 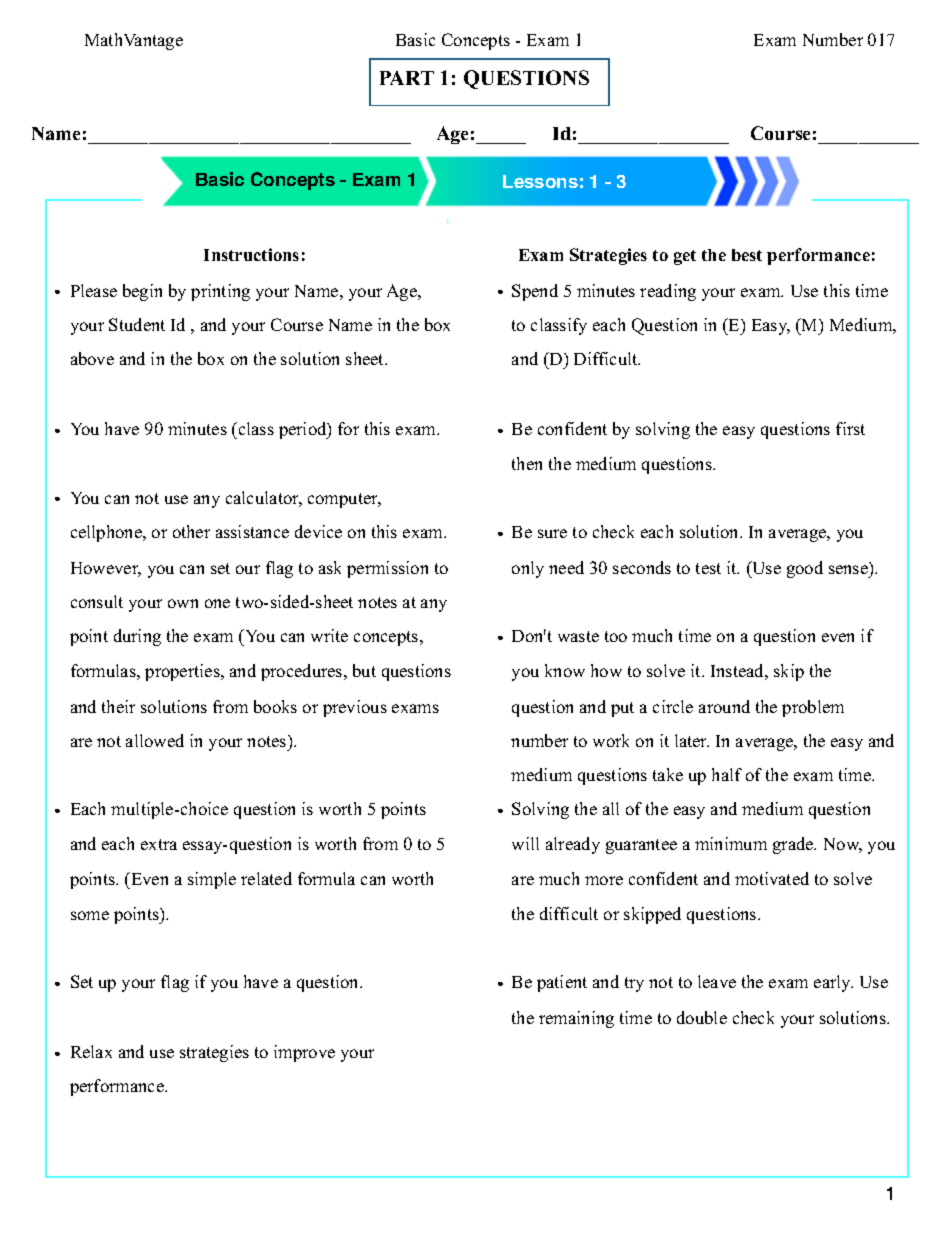 What do you see at coordinates (747, 255) in the screenshot?
I see `best` at bounding box center [747, 255].
